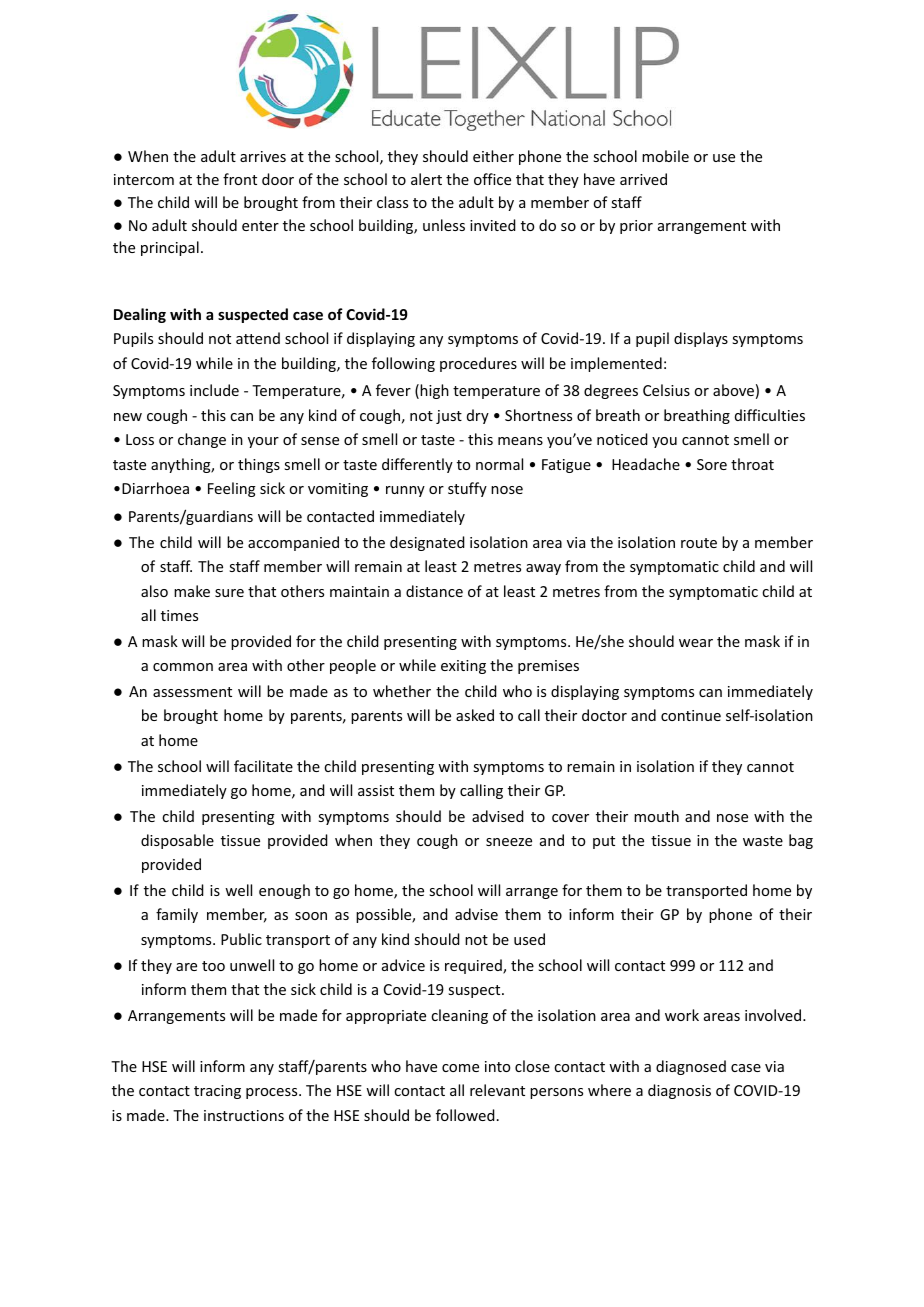  What do you see at coordinates (712, 464) in the screenshot?
I see `Sore` at bounding box center [712, 464].
